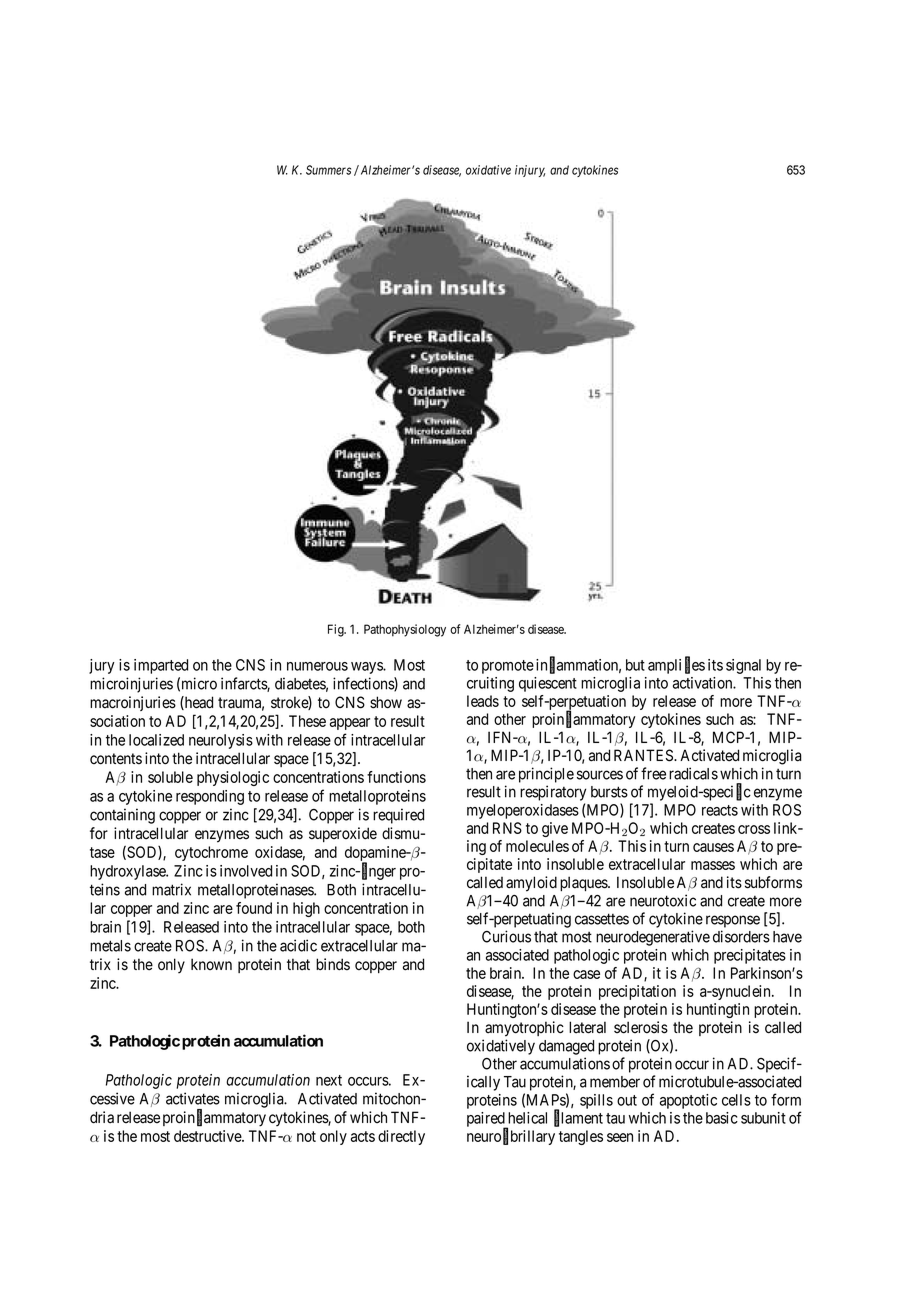 The height and width of the screenshot is (1308, 924). Describe the element at coordinates (161, 666) in the screenshot. I see `imparted` at that location.
